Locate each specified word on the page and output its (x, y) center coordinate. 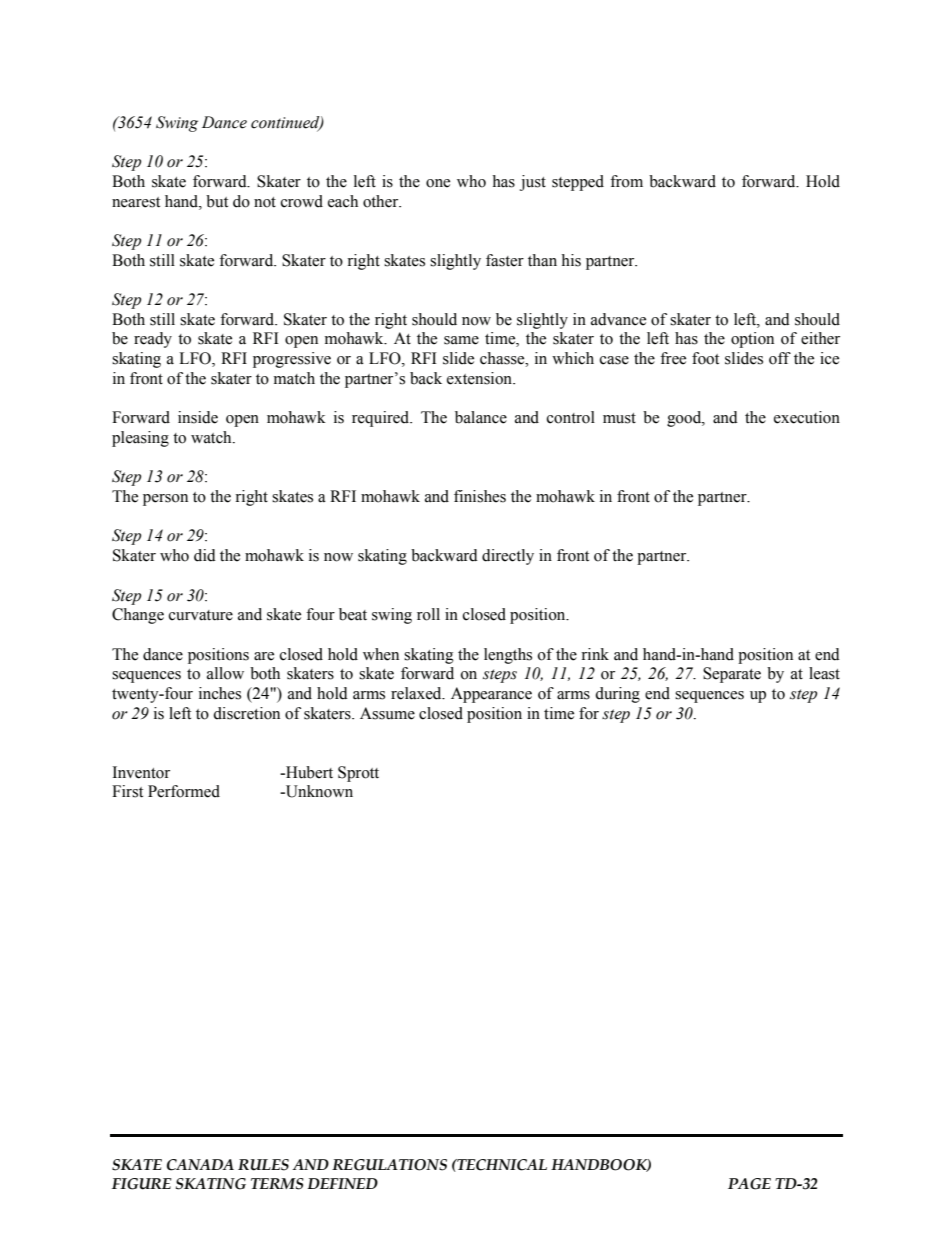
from (626, 181)
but (217, 201)
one (438, 183)
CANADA (200, 1165)
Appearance (491, 695)
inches (220, 693)
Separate (732, 675)
